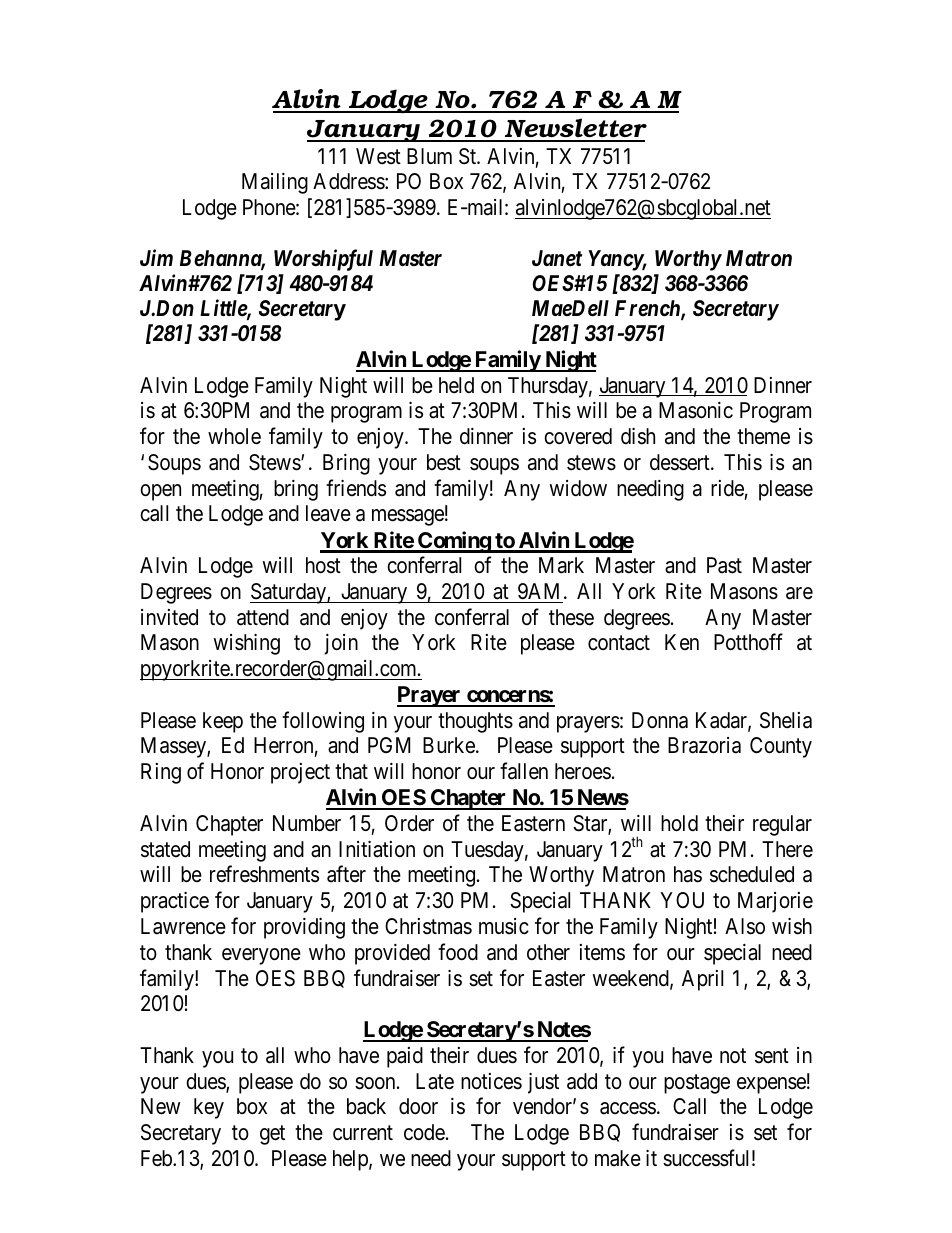 This screenshot has height=1233, width=952. I want to click on attend, so click(263, 617).
